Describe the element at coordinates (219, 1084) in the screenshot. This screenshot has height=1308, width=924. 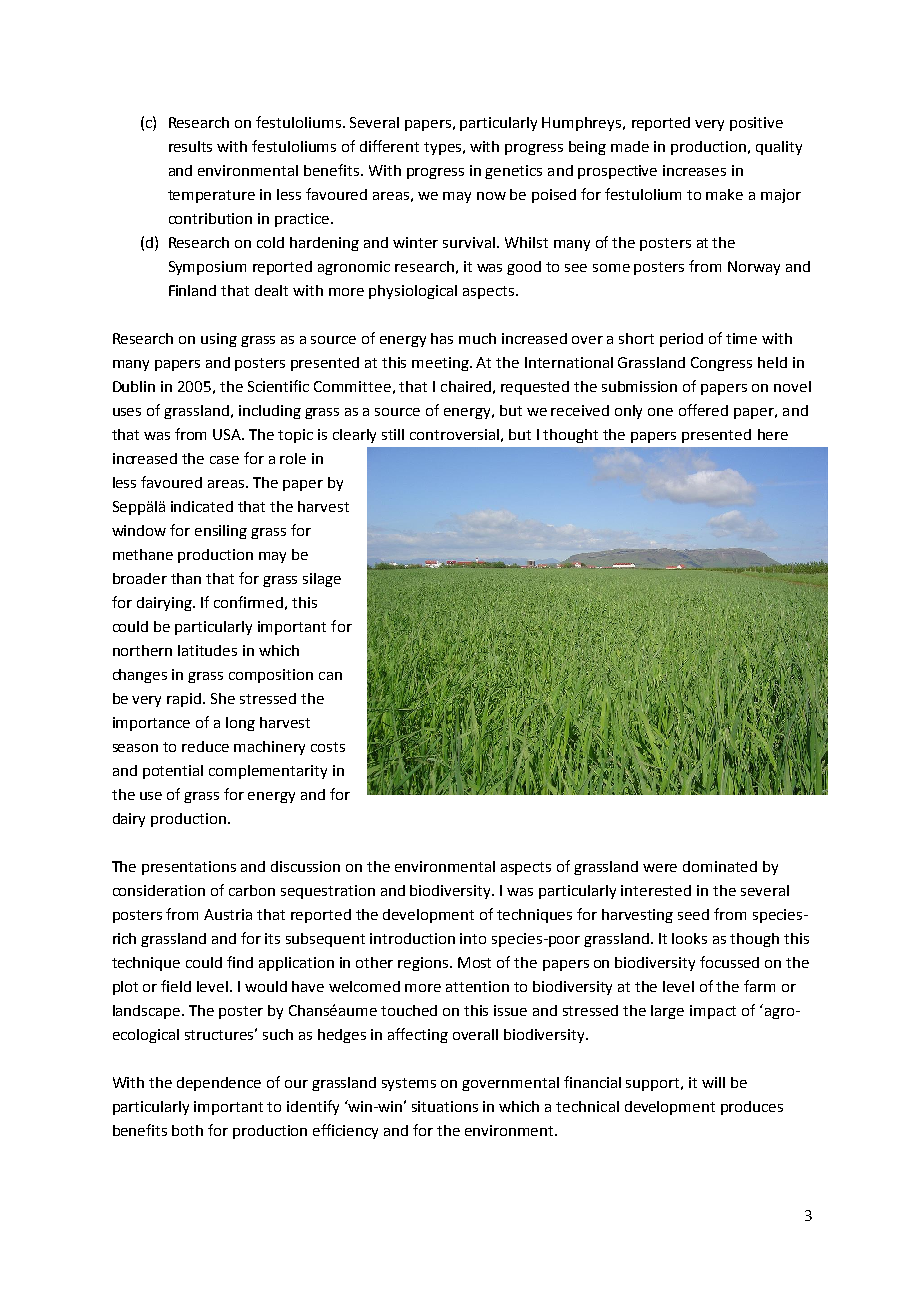
I see `dependence` at that location.
